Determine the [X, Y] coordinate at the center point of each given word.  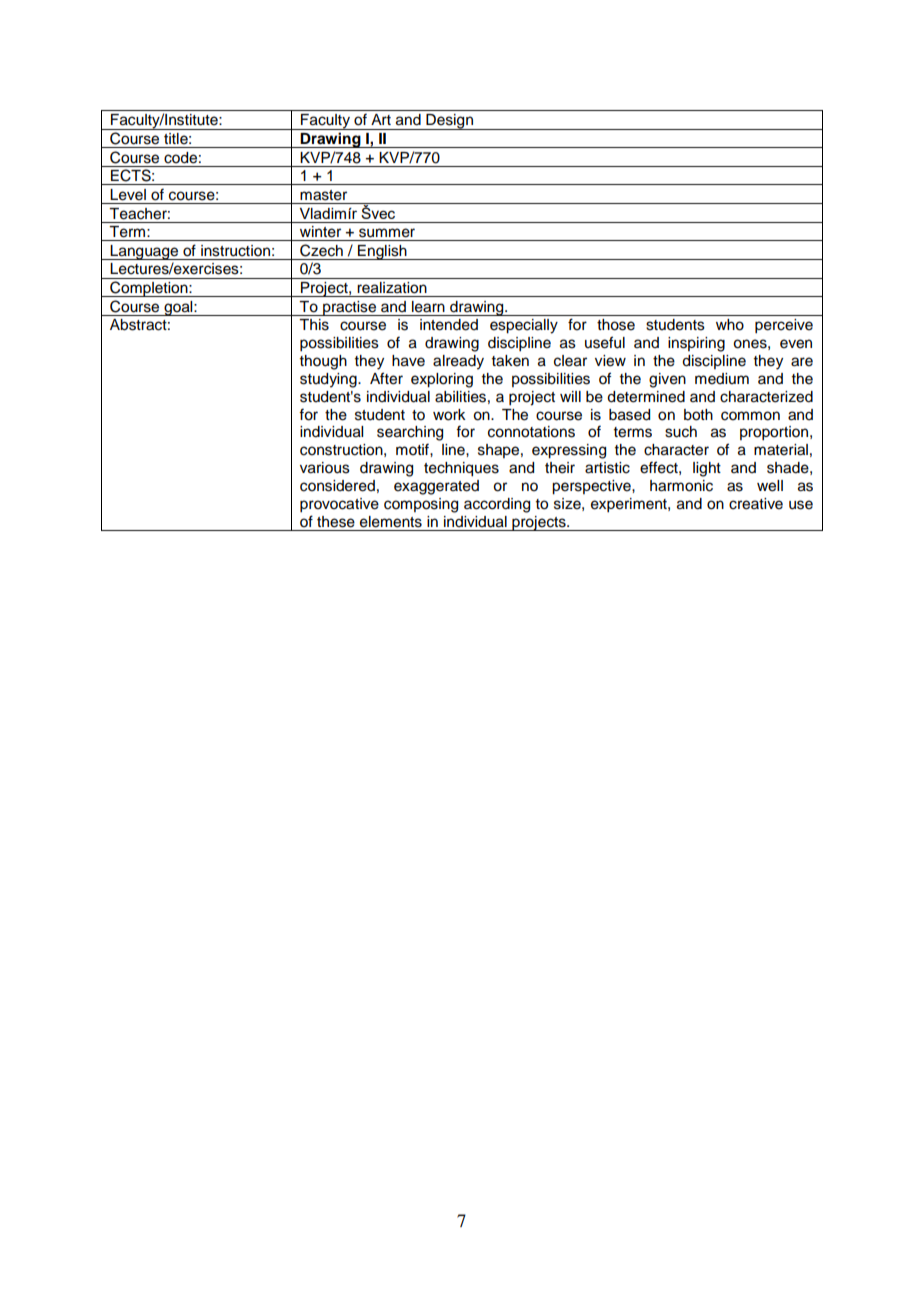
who [730, 325]
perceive [784, 326]
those [616, 325]
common [750, 416]
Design [449, 122]
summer [387, 233]
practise [350, 308]
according [497, 505]
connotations [531, 432]
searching [410, 433]
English [382, 252]
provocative [339, 505]
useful [605, 342]
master [323, 195]
